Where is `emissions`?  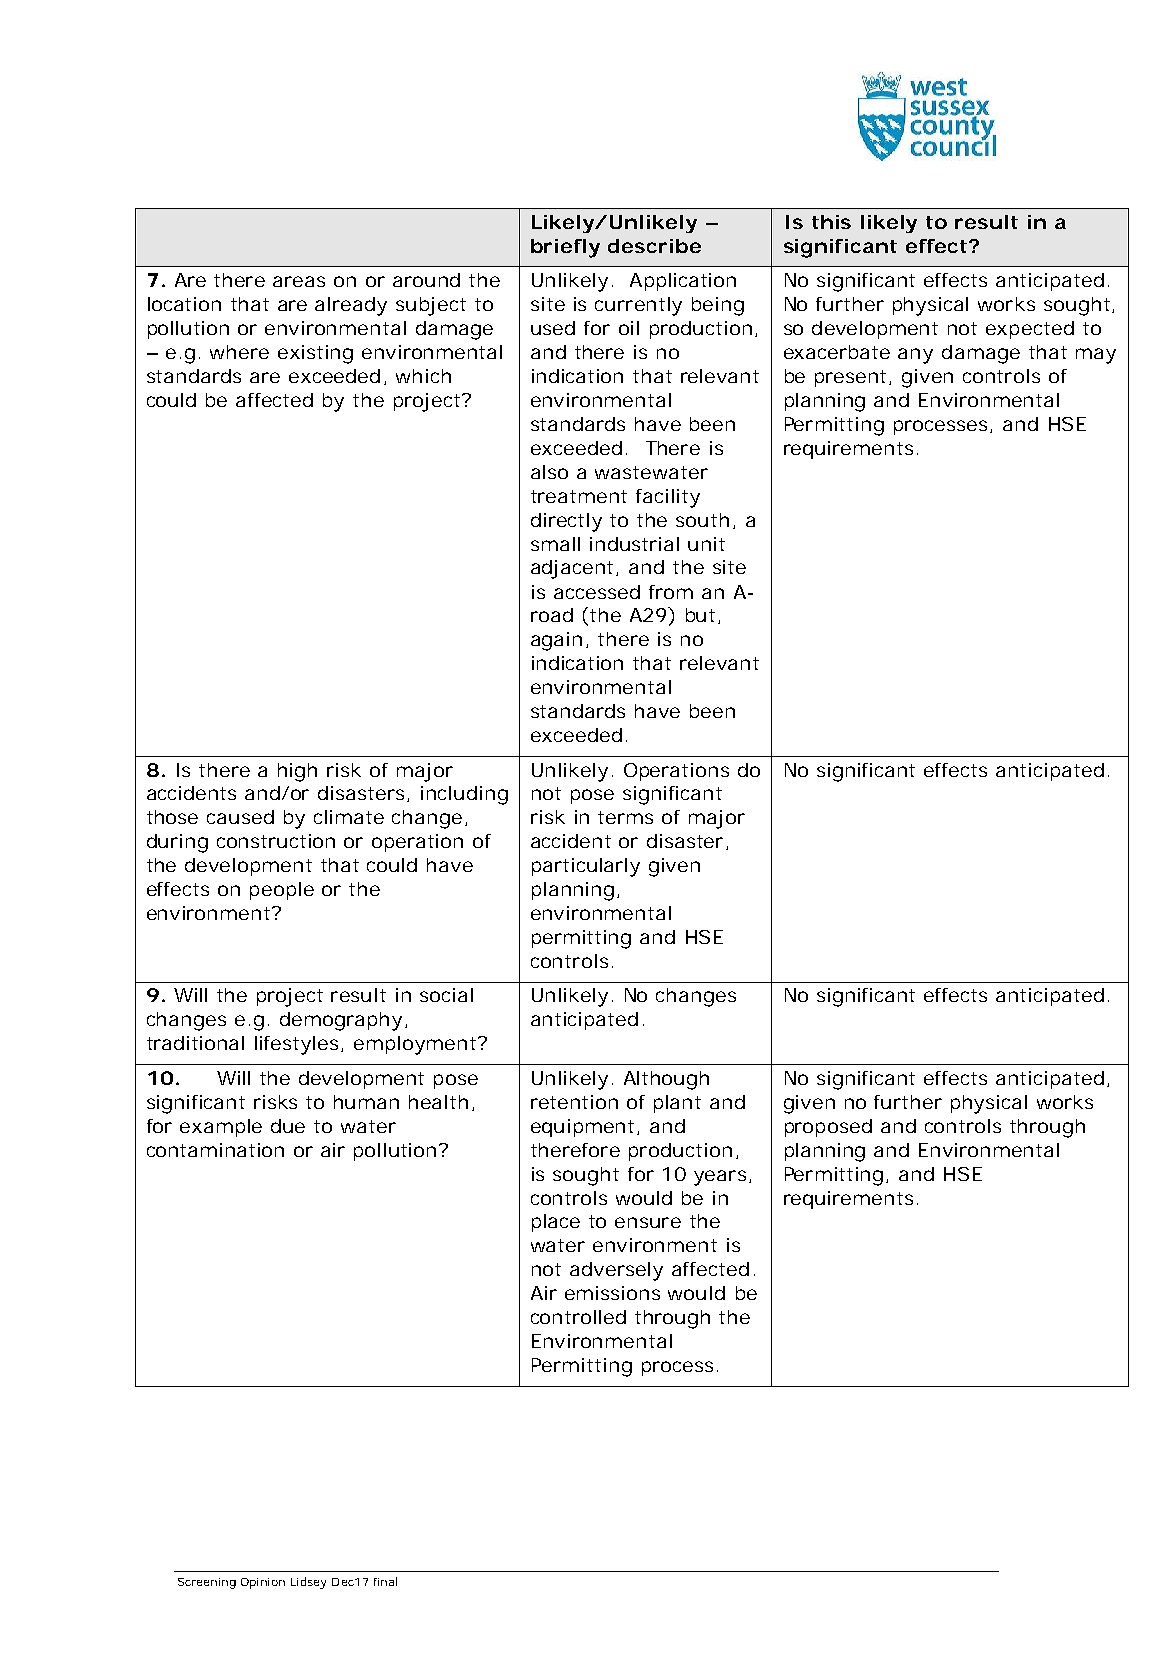 emissions is located at coordinates (612, 1293).
